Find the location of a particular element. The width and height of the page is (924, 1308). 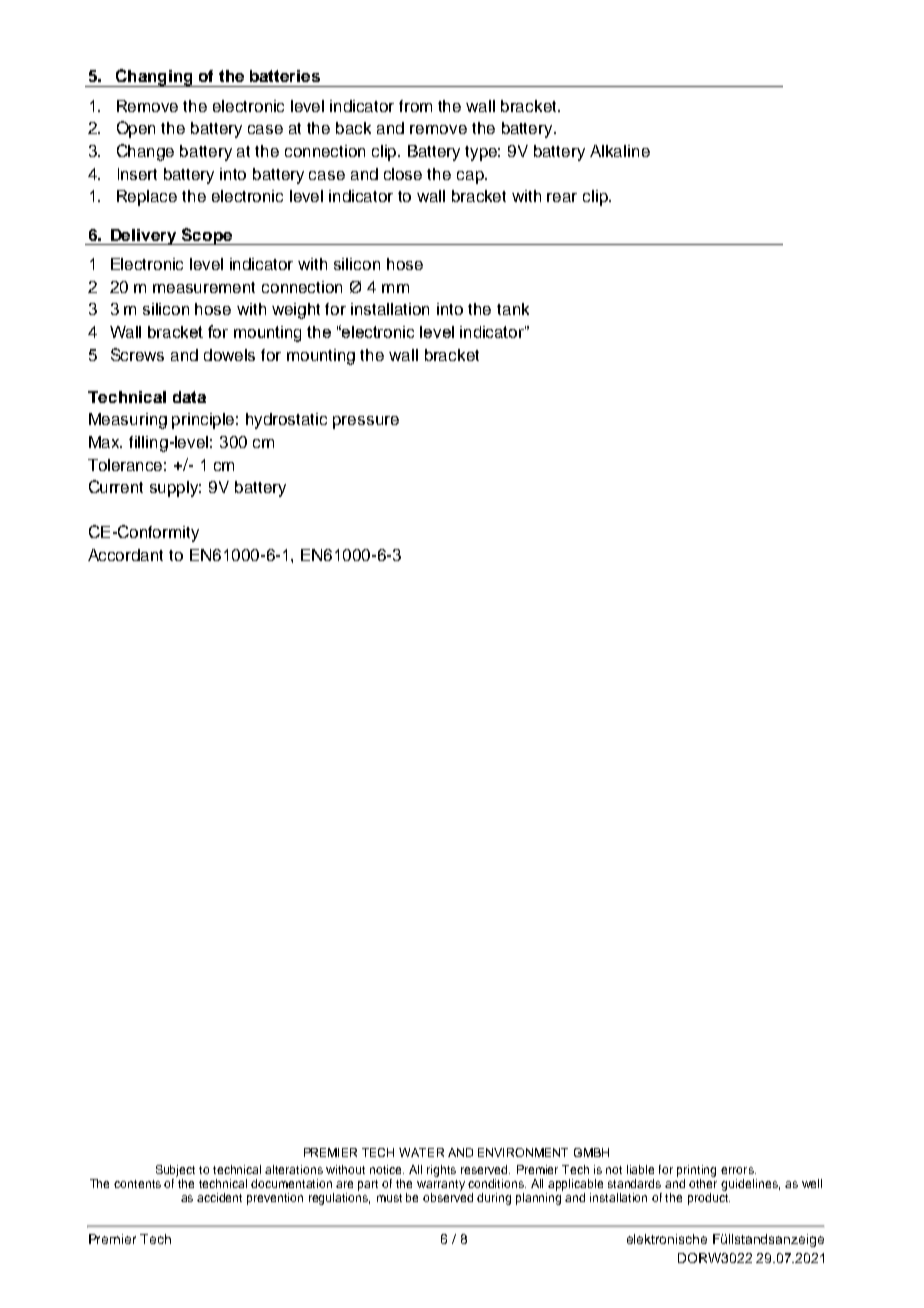

errors is located at coordinates (738, 1170).
